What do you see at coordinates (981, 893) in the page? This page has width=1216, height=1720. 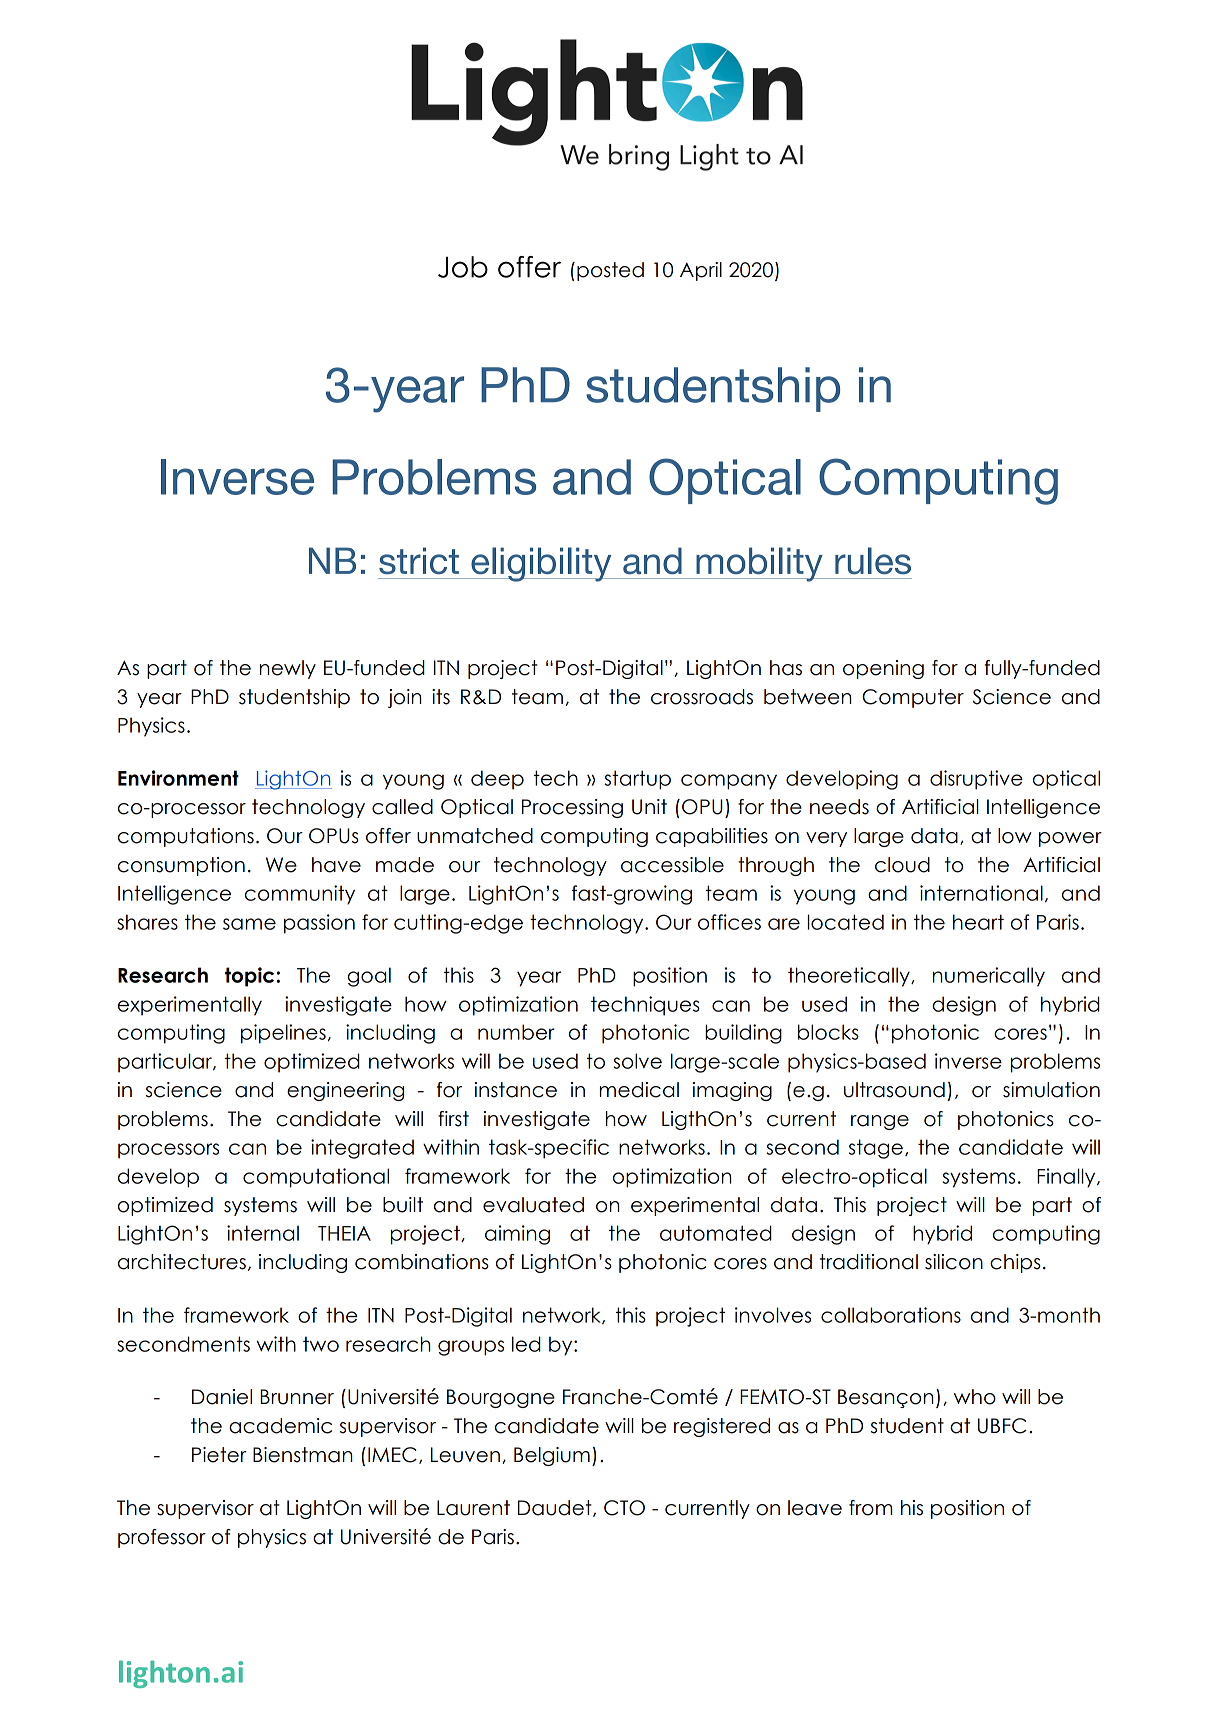 I see `international` at bounding box center [981, 893].
